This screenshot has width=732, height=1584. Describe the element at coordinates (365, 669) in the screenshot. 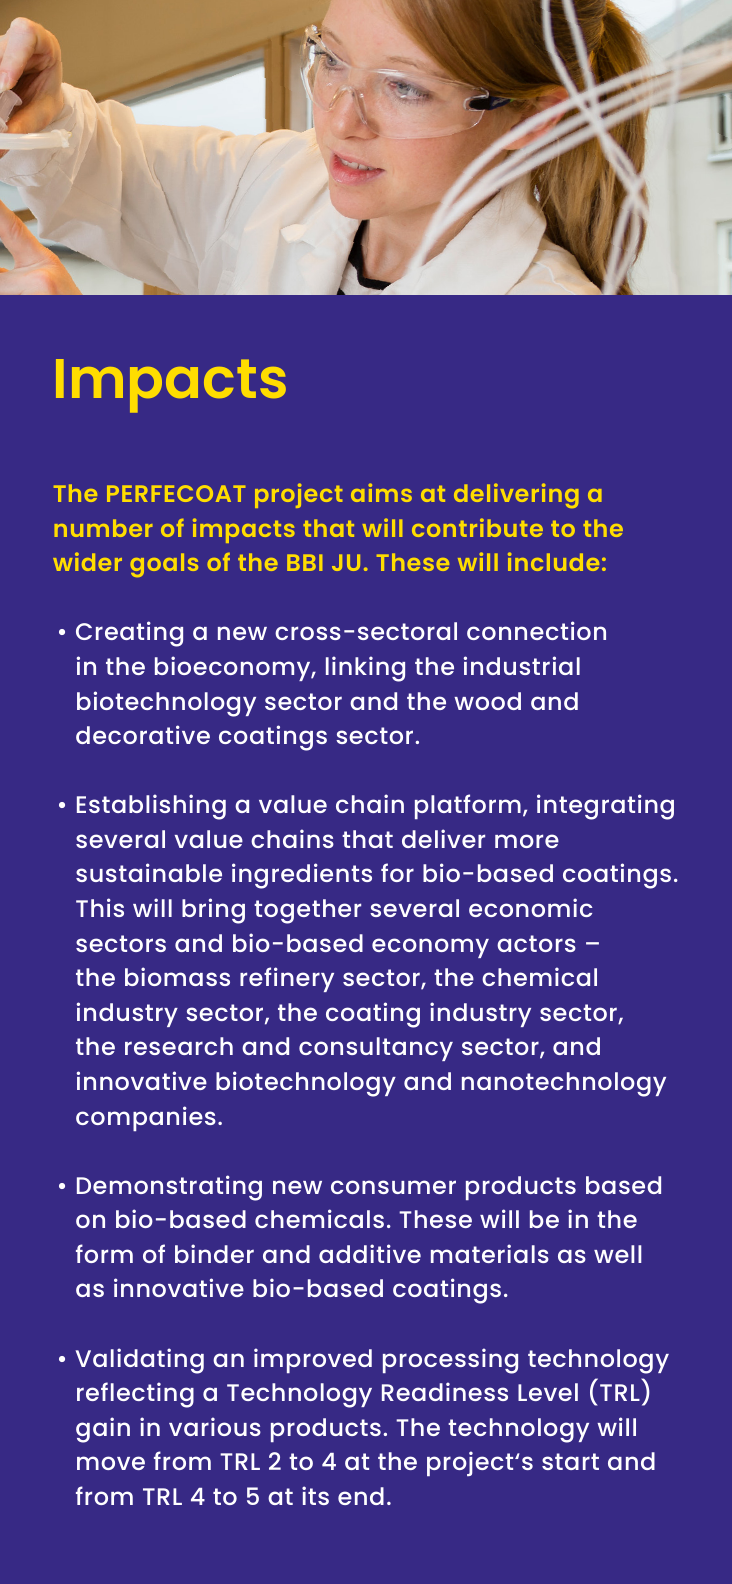

I see `linking` at that location.
